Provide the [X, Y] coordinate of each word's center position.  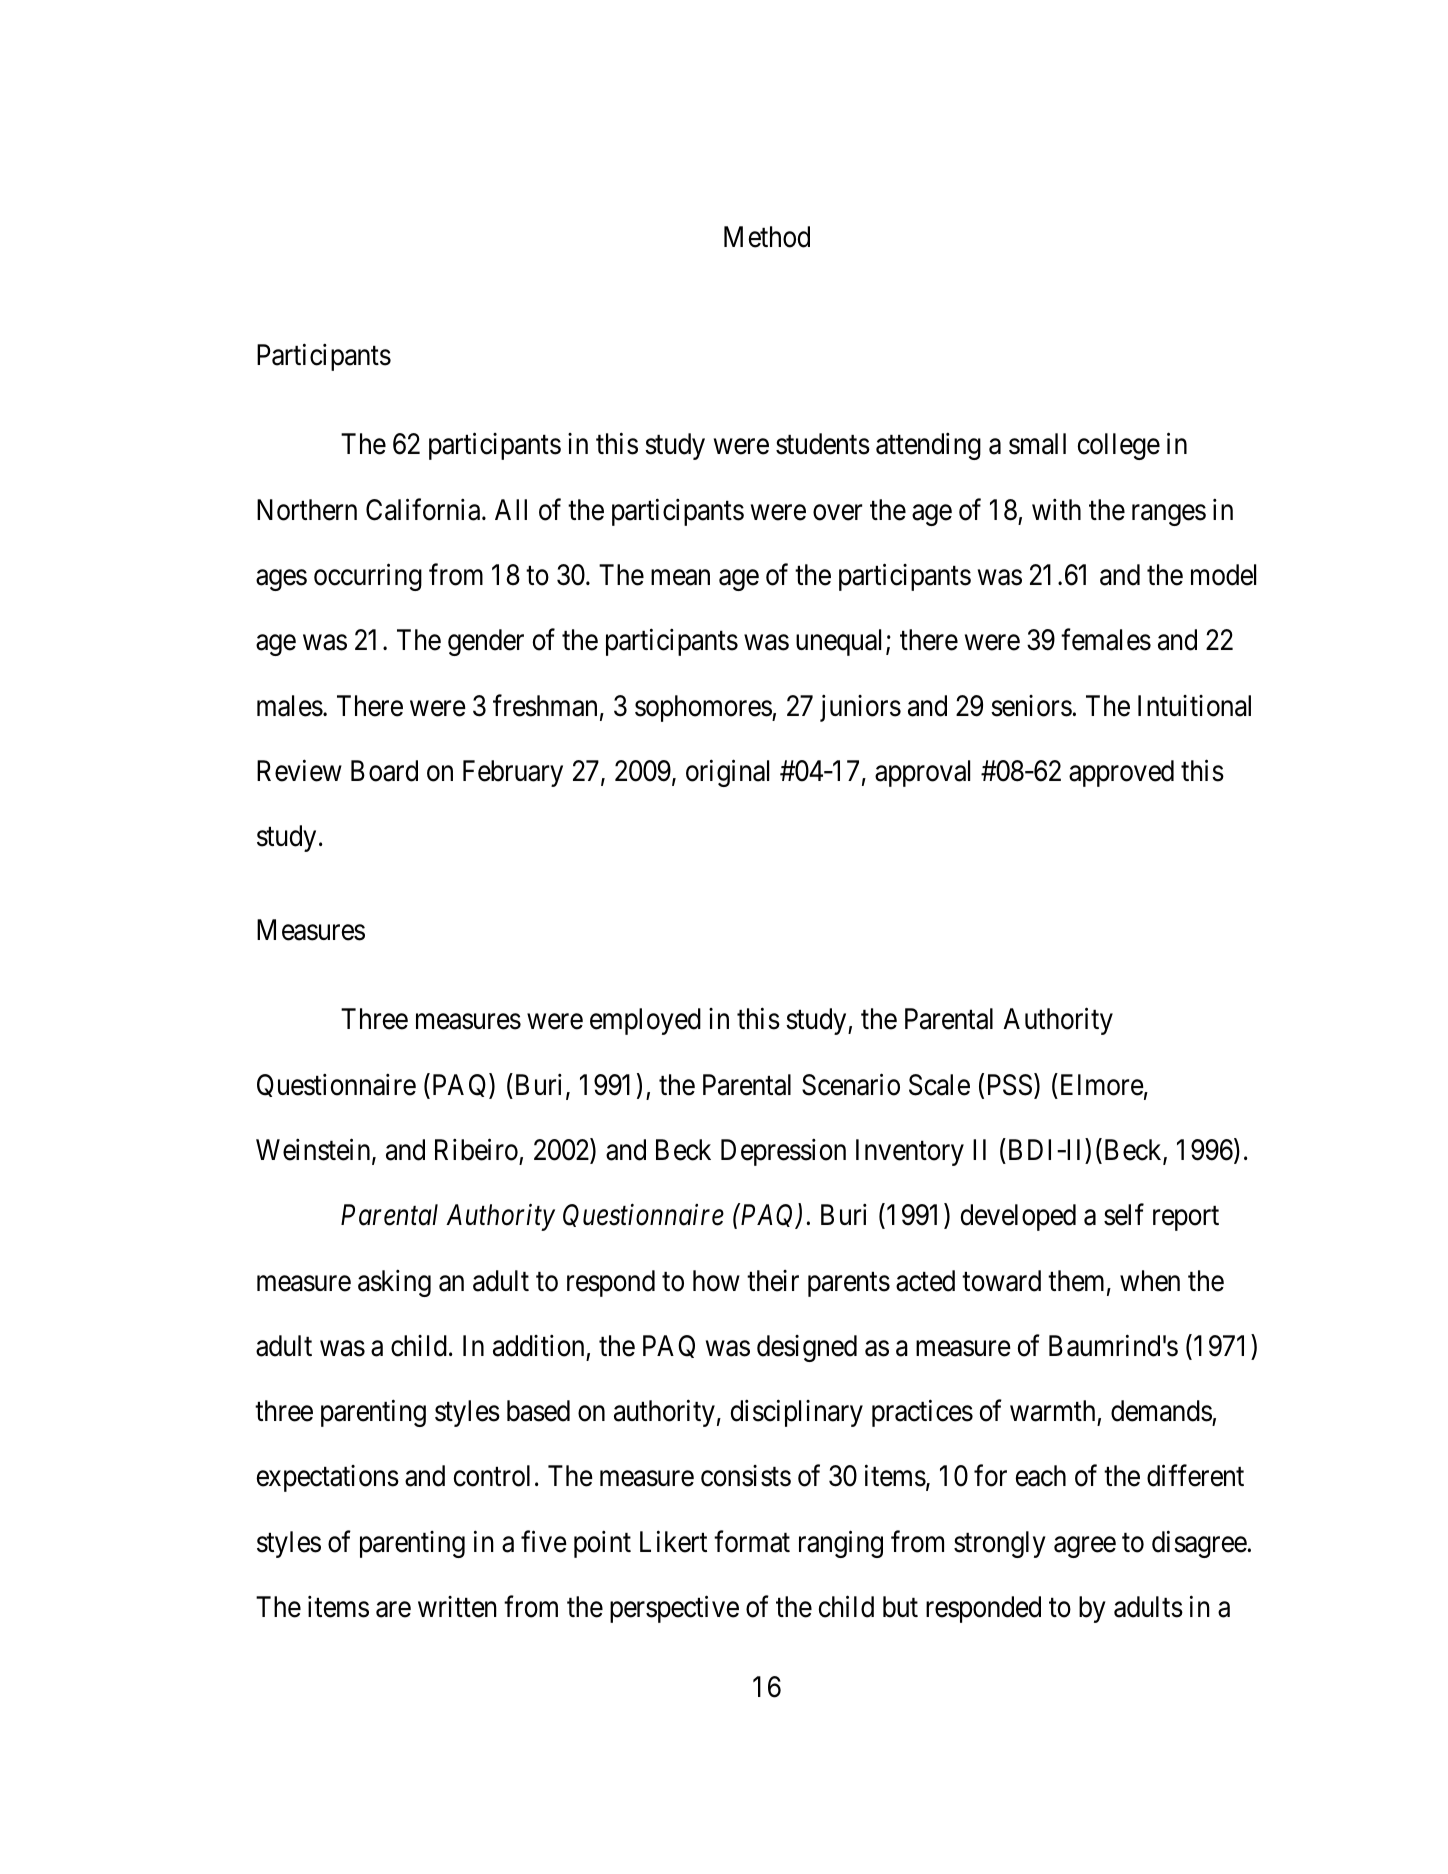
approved [1121, 773]
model [1223, 575]
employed [645, 1021]
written [457, 1607]
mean [680, 578]
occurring [368, 577]
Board [384, 771]
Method [767, 237]
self [1124, 1215]
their [773, 1281]
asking [394, 1283]
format [752, 1541]
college [1119, 446]
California [424, 509]
